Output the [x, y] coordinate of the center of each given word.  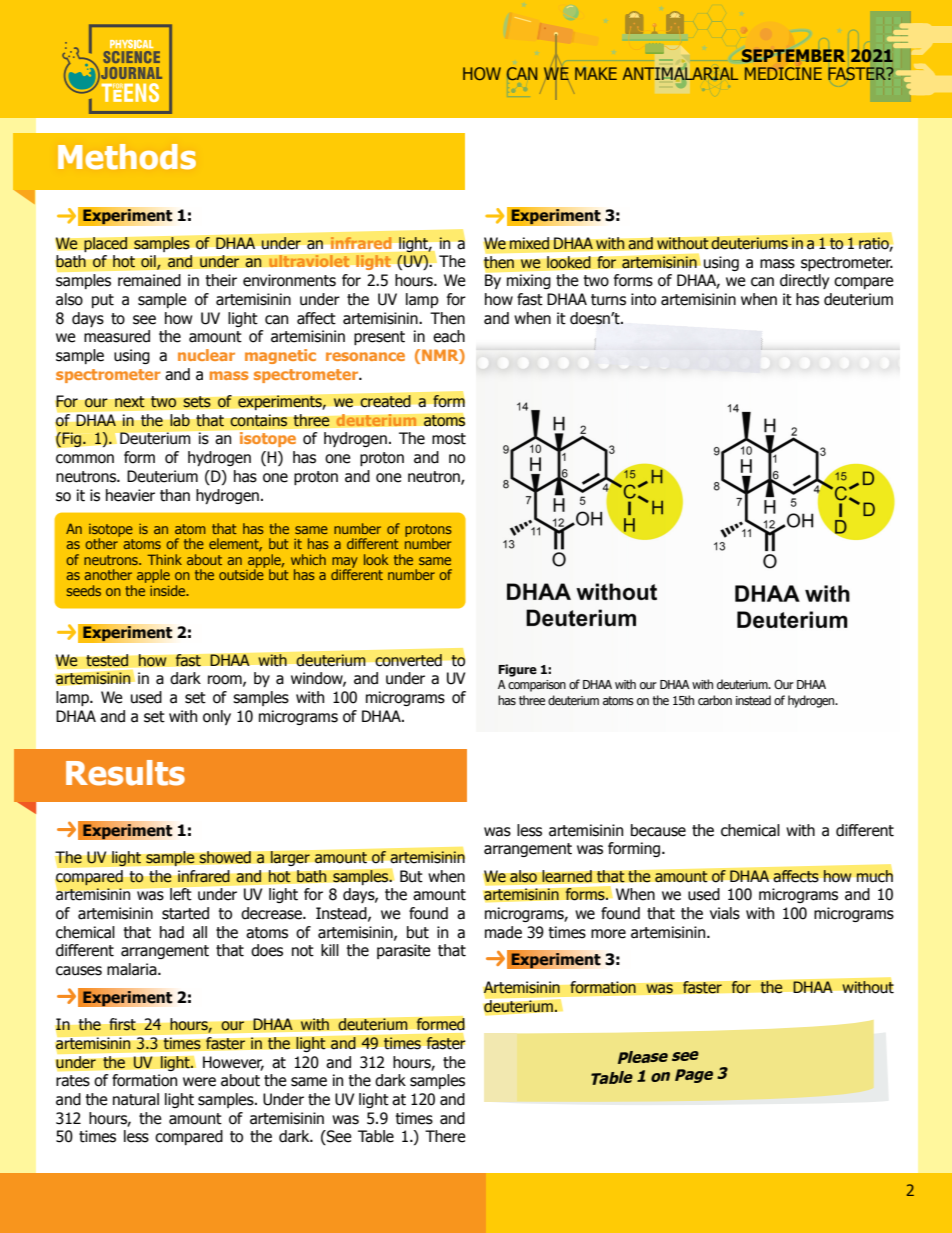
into [643, 299]
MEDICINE [783, 73]
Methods [127, 157]
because [658, 830]
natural [136, 1099]
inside [169, 590]
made [503, 932]
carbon [715, 700]
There [445, 1136]
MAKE [596, 73]
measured [117, 336]
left [180, 894]
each [449, 336]
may [345, 563]
